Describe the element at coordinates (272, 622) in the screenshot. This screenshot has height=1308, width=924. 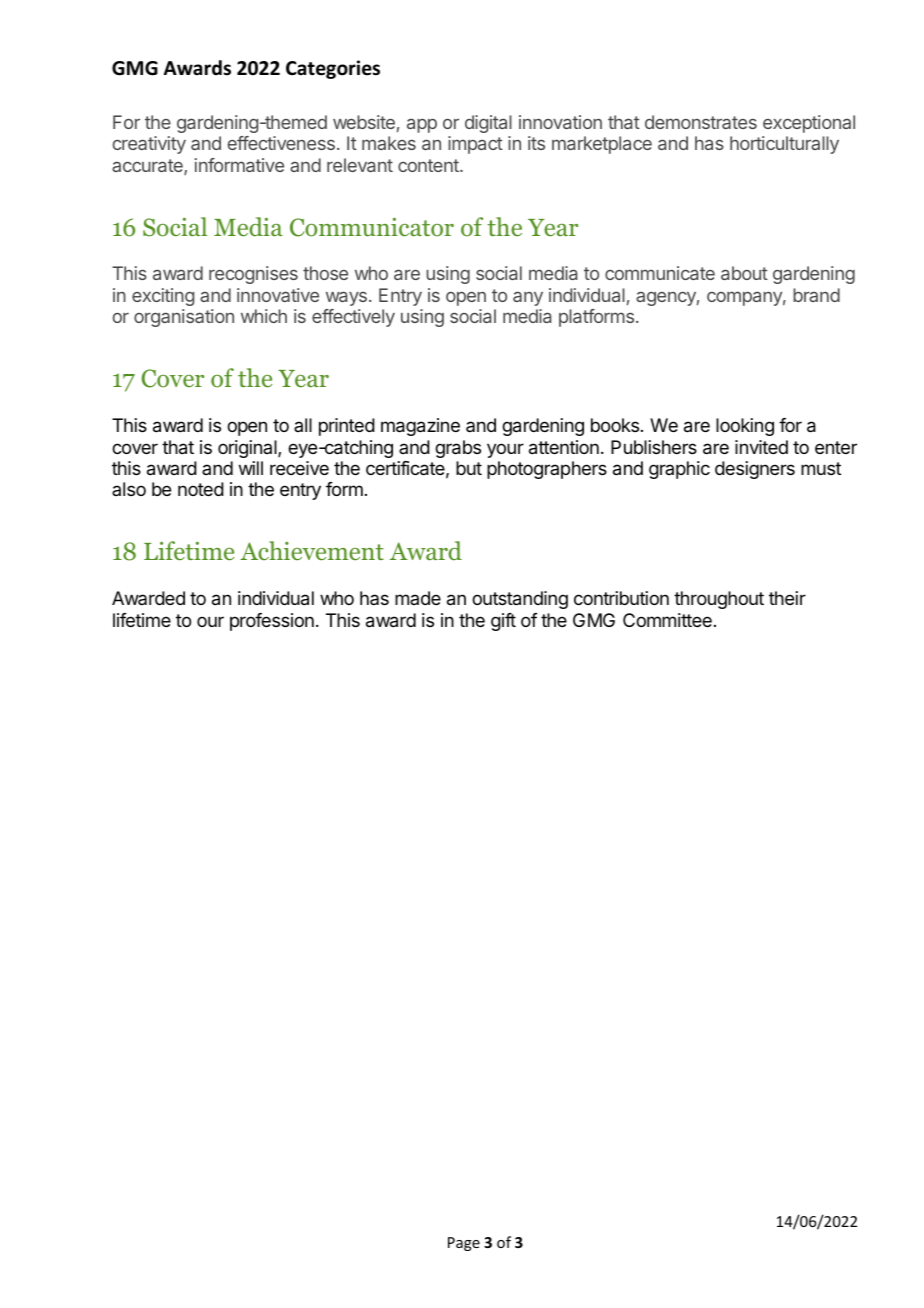
I see `profession` at that location.
